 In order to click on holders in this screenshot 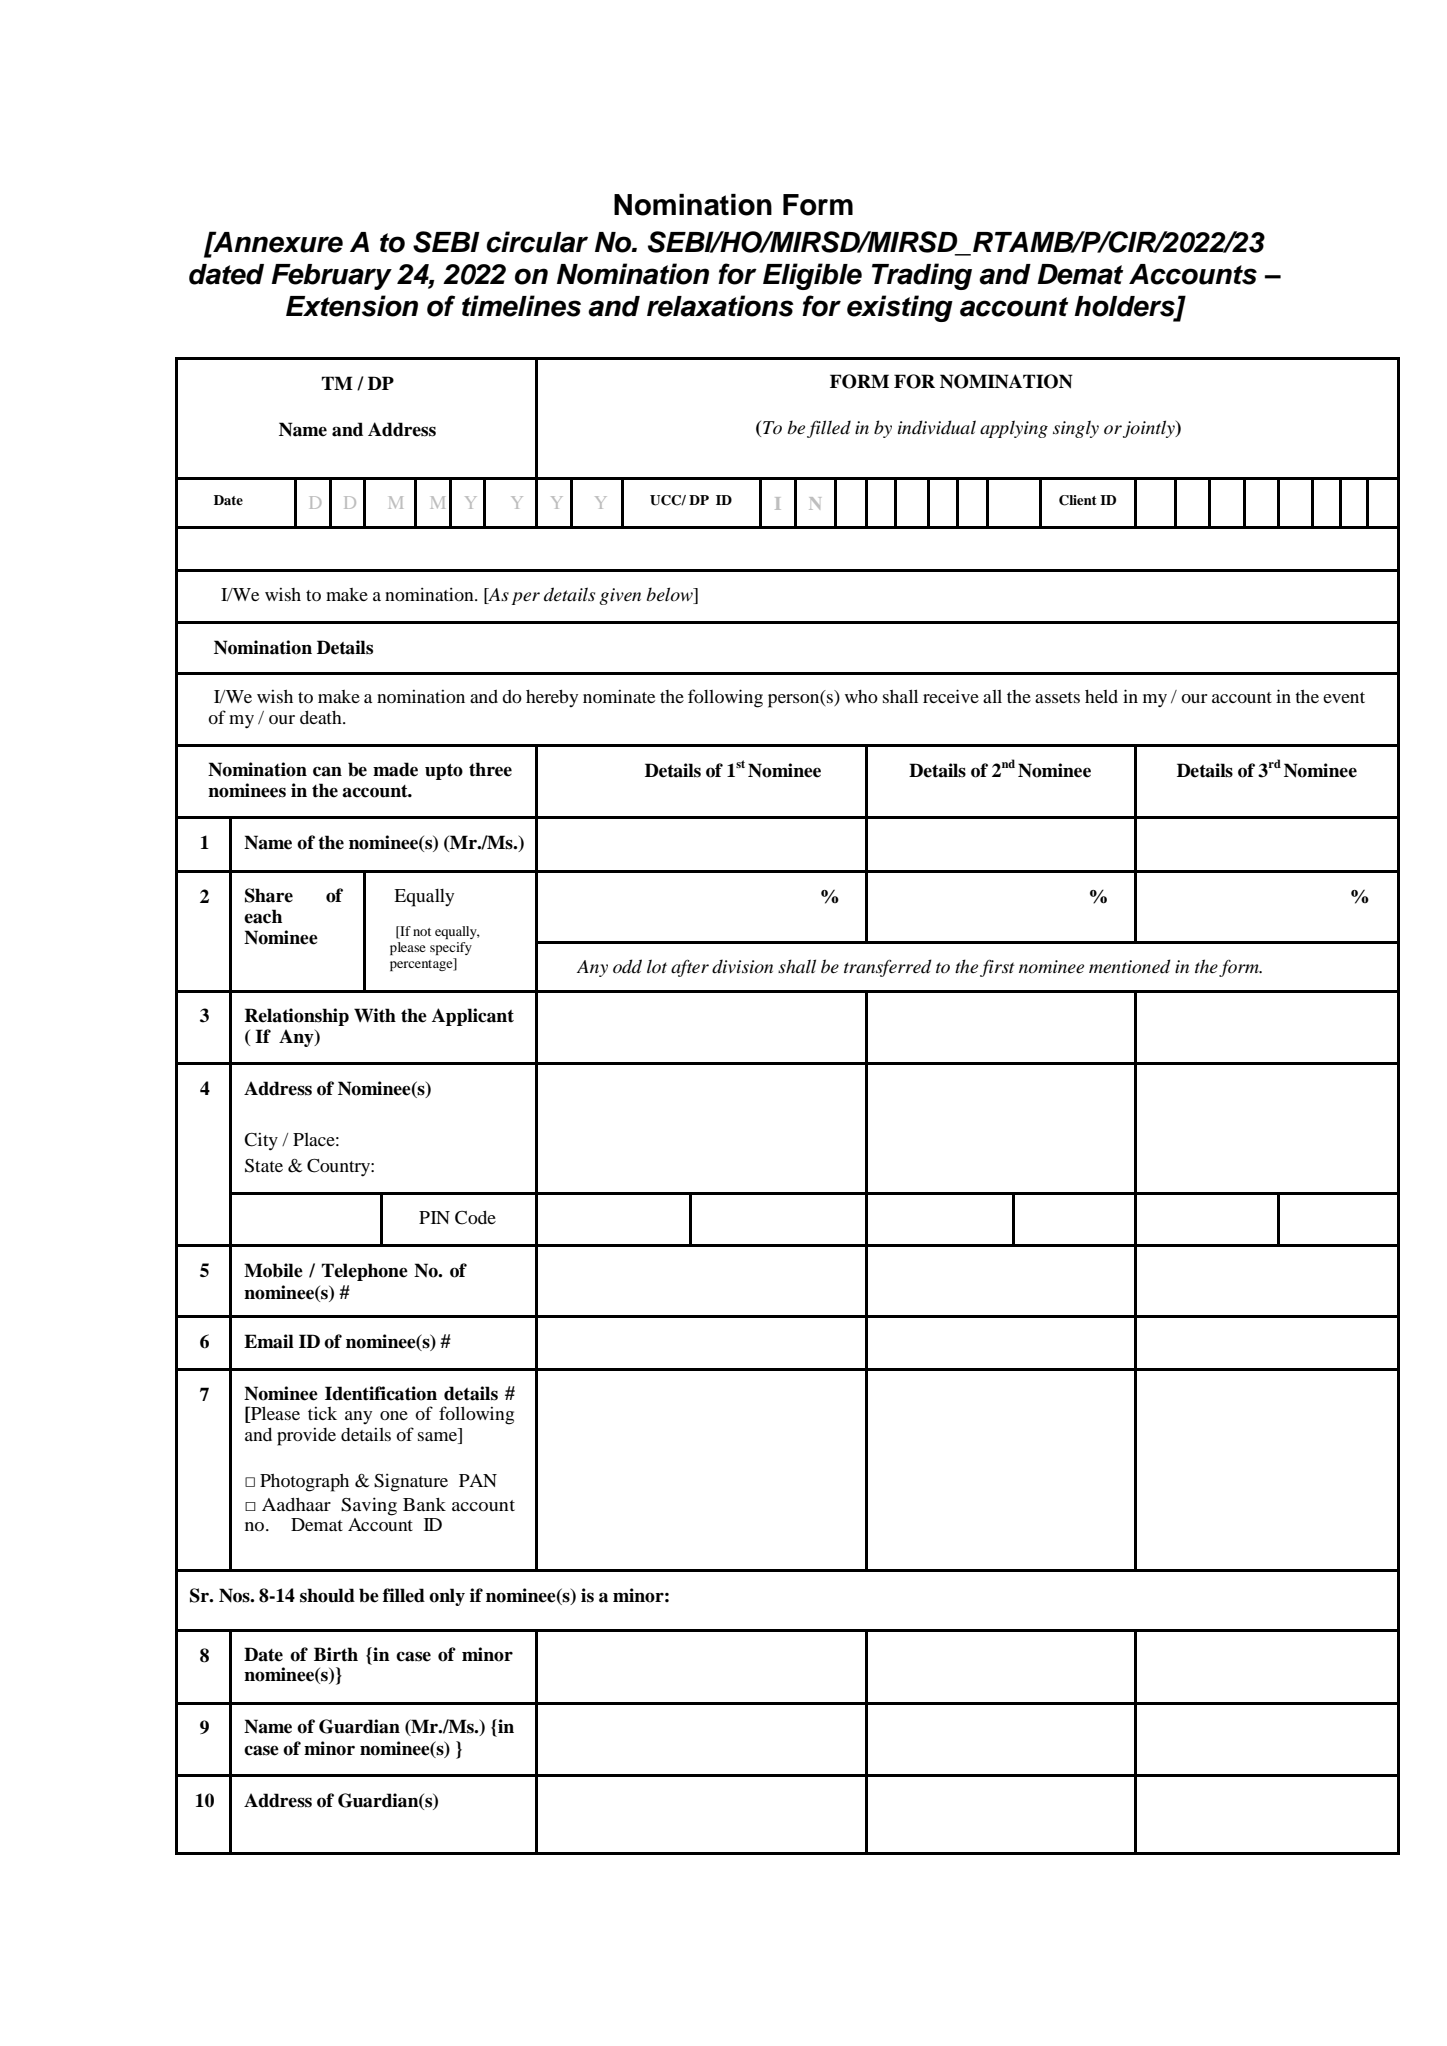, I will do `click(1125, 307)`.
